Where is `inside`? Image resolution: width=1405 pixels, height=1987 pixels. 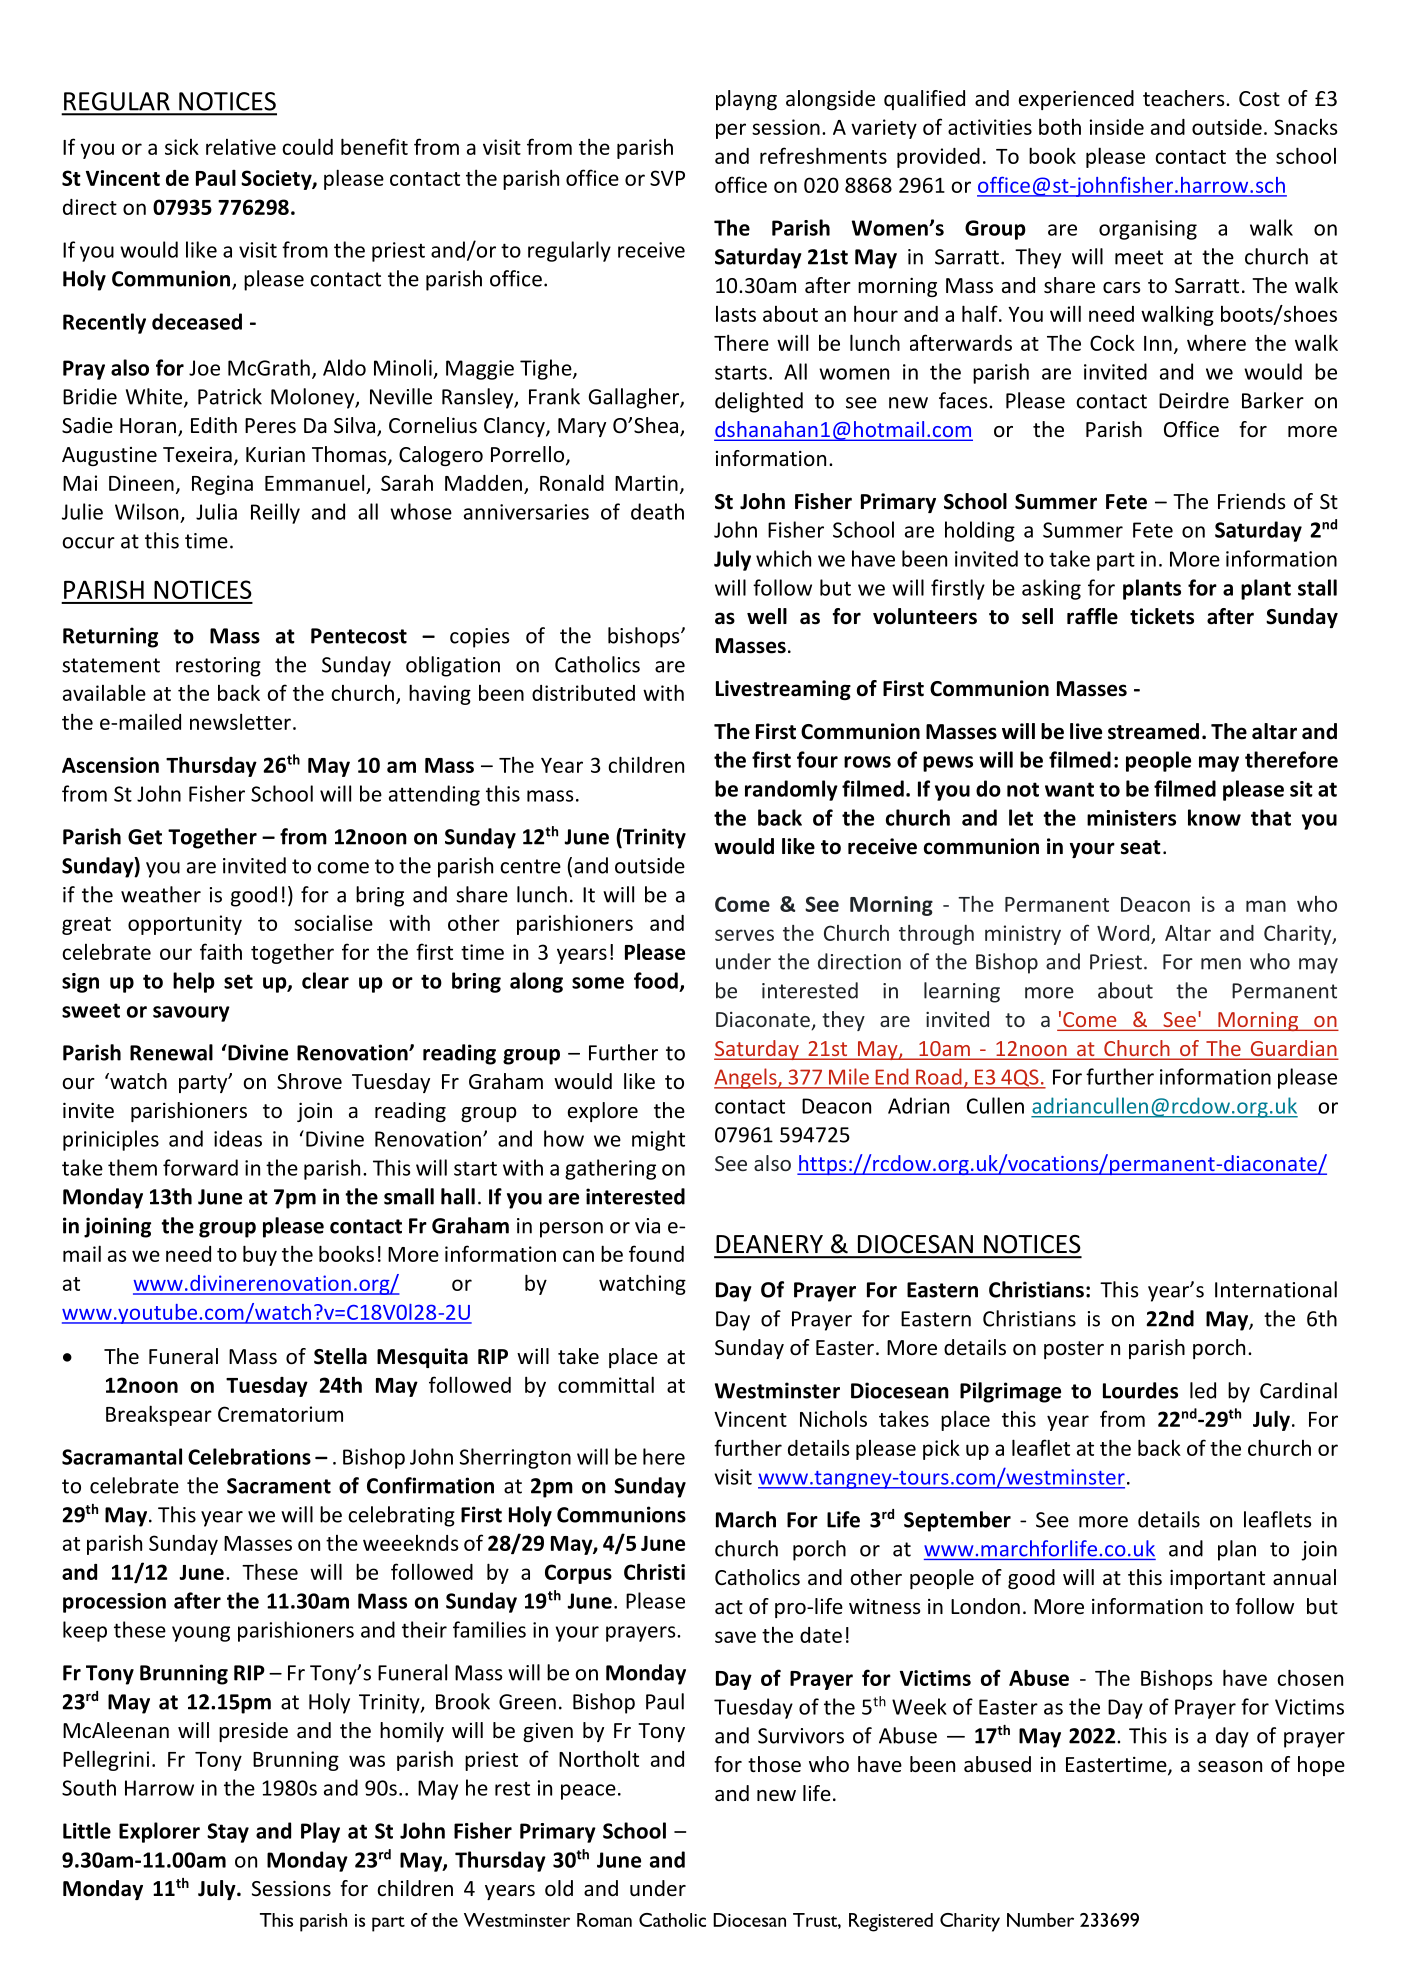 inside is located at coordinates (1117, 127).
